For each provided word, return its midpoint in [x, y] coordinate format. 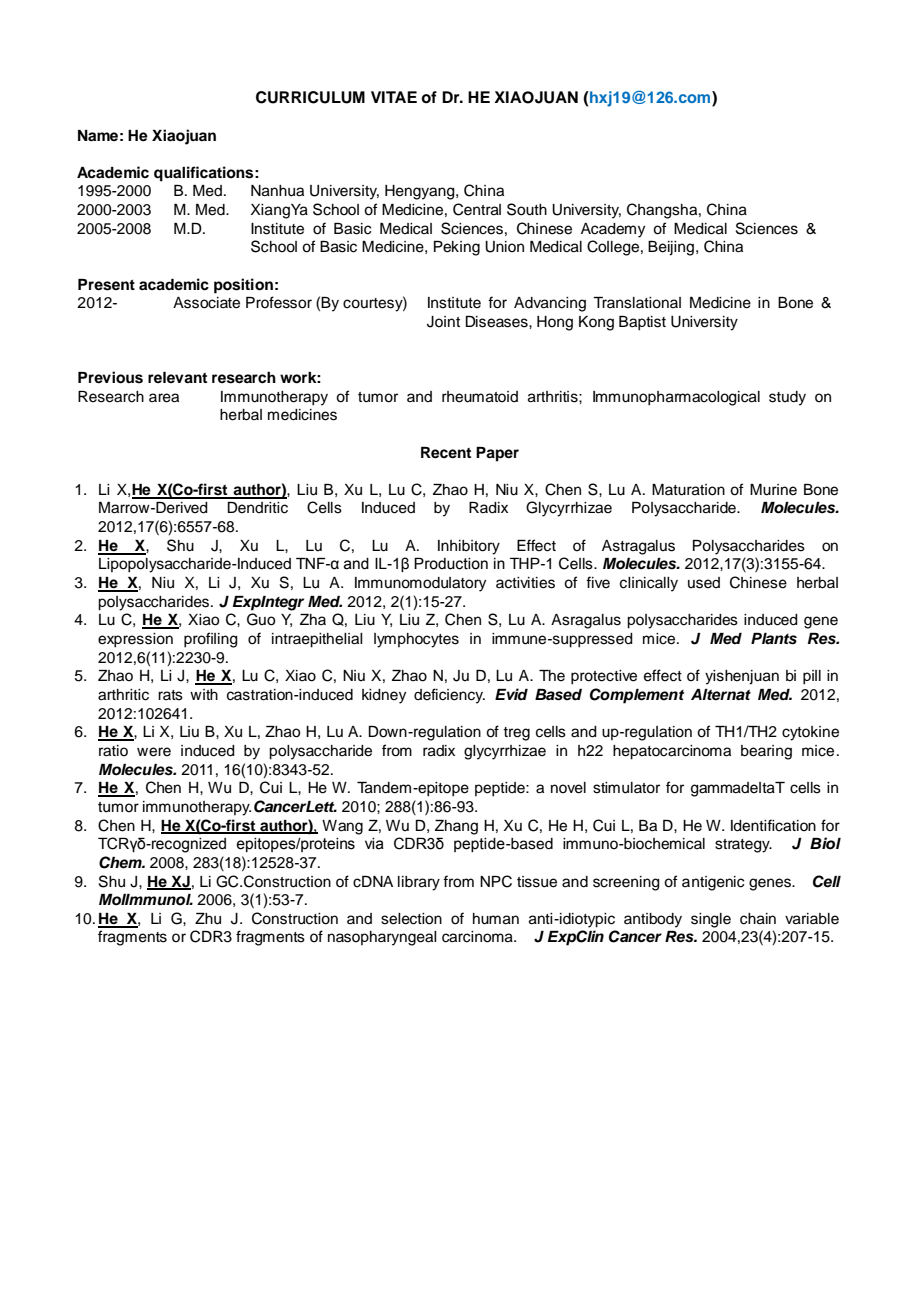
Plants [774, 639]
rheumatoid [480, 397]
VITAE [394, 97]
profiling [211, 640]
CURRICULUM [310, 97]
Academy [613, 230]
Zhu [208, 919]
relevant [177, 378]
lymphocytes [416, 640]
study [787, 398]
